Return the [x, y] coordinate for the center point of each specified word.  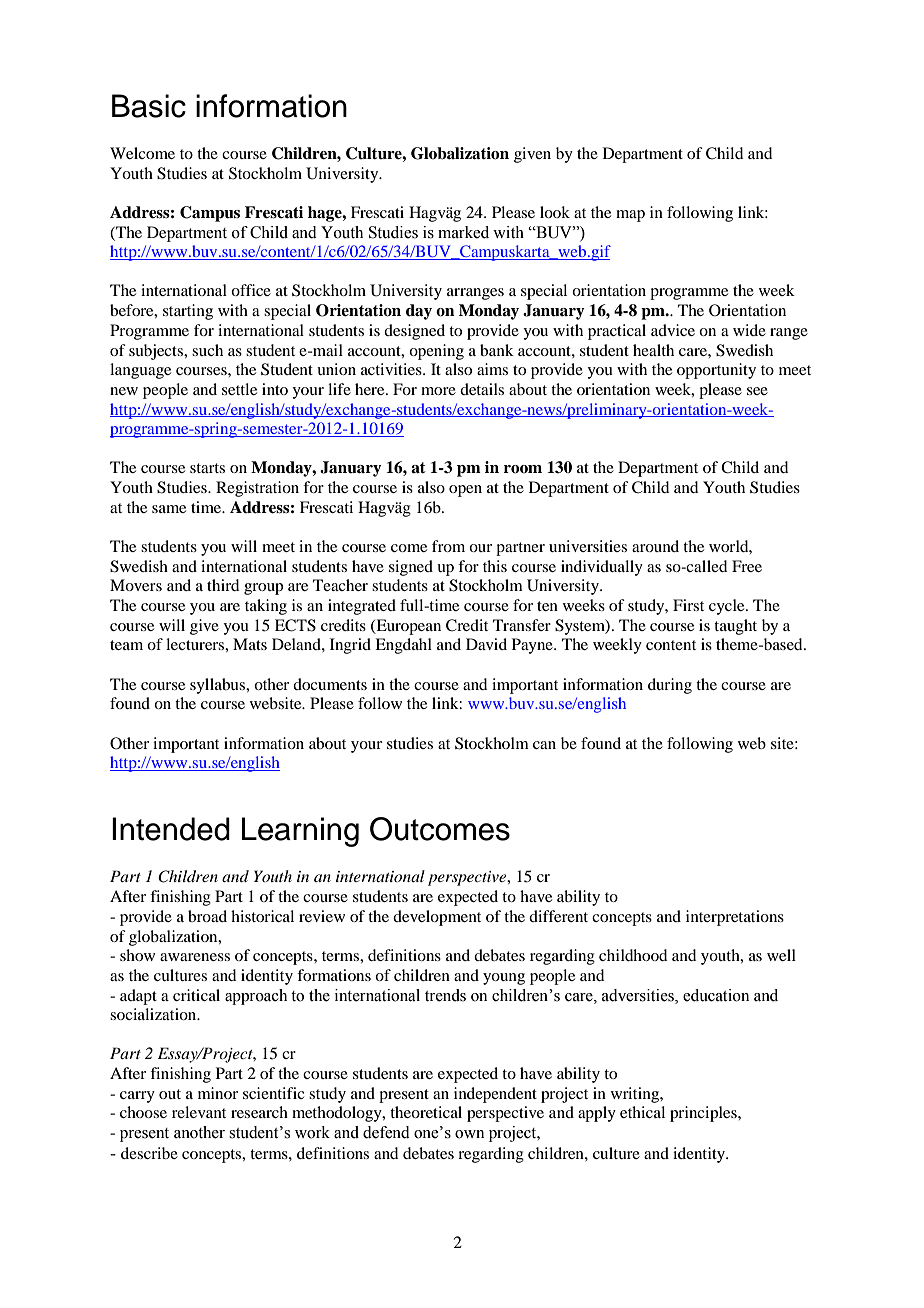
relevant [199, 1112]
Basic [149, 106]
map [630, 216]
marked [463, 232]
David [486, 644]
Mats [250, 644]
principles [704, 1114]
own [469, 1134]
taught [735, 627]
